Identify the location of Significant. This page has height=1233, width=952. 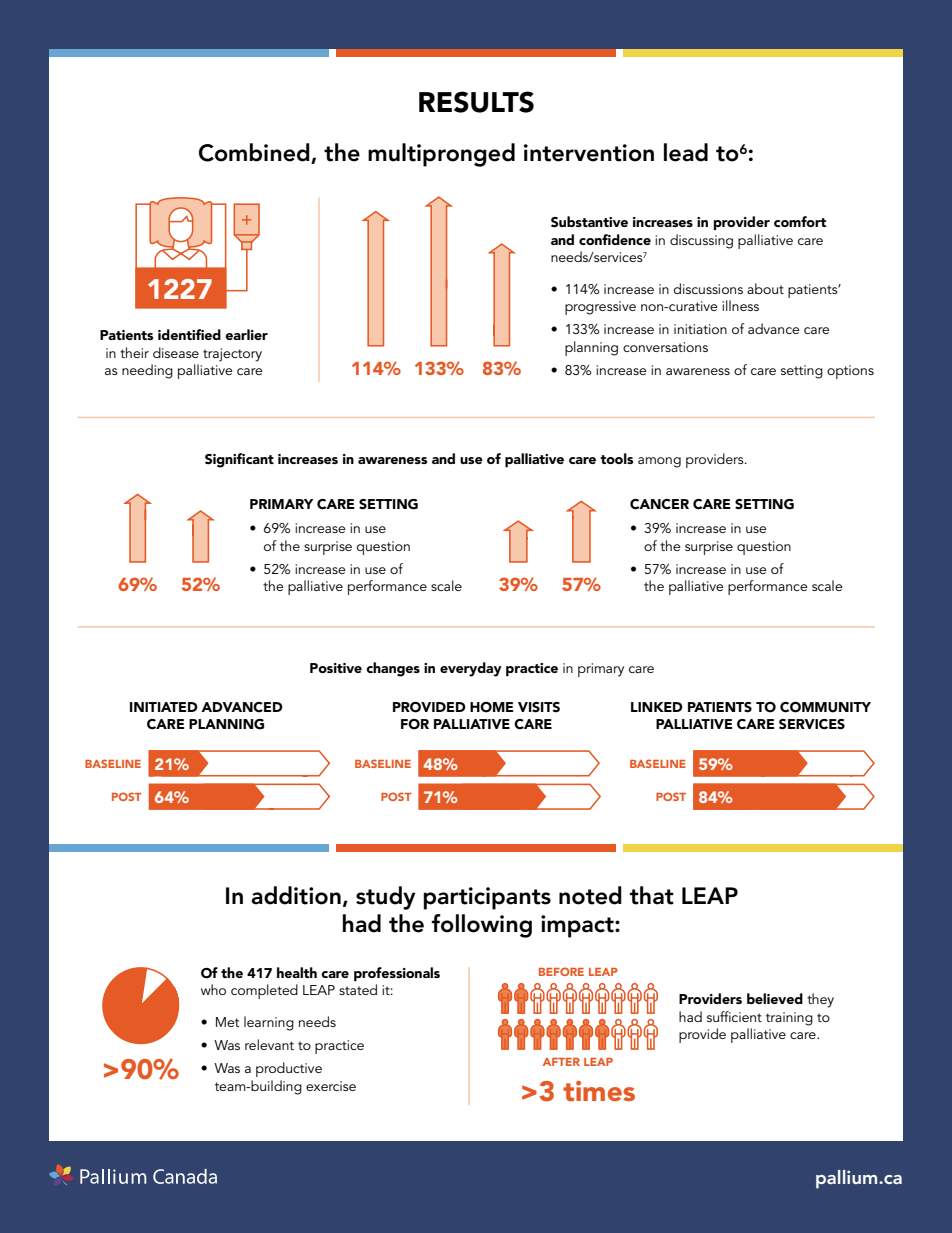
(239, 460).
